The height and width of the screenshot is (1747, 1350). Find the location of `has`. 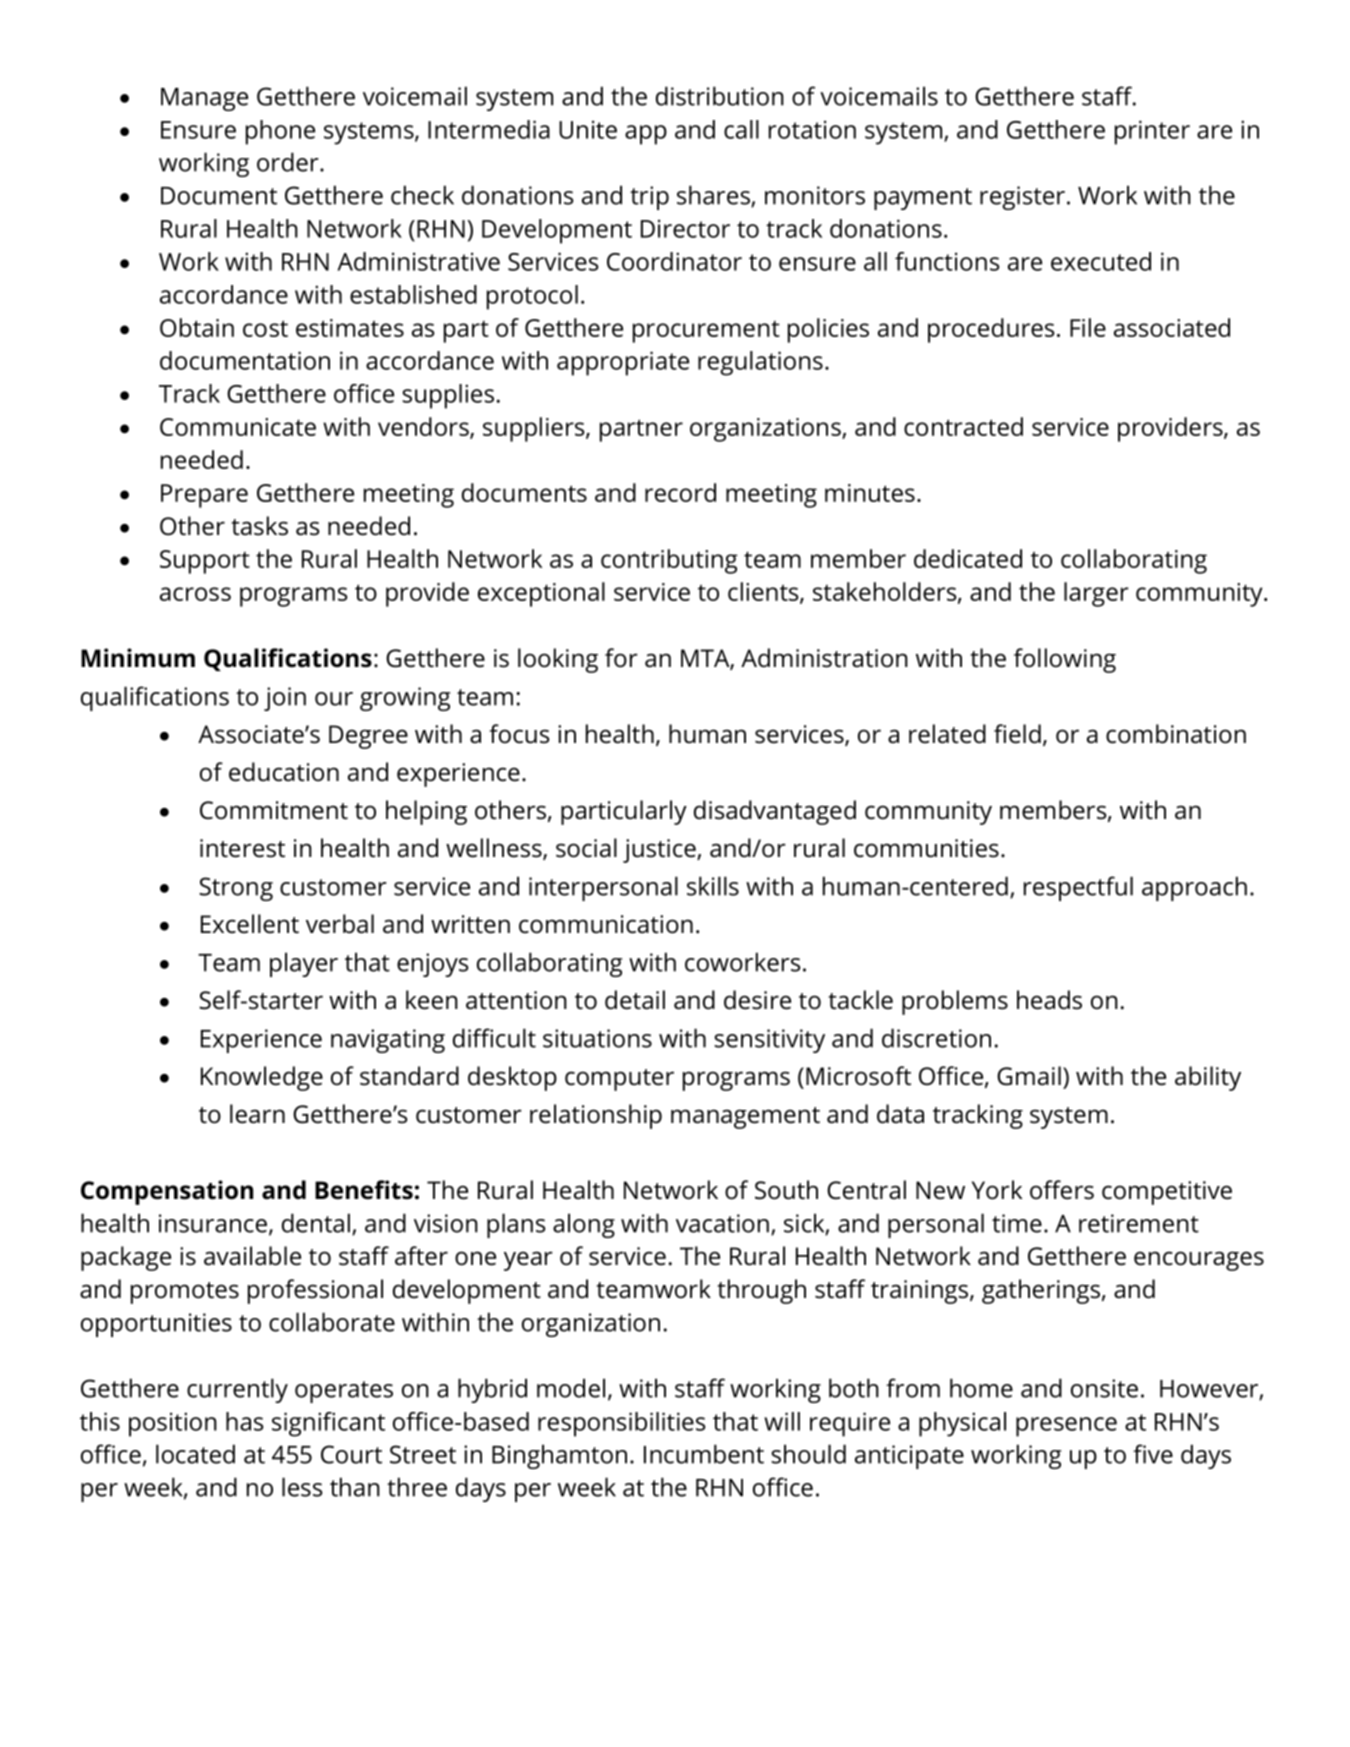

has is located at coordinates (244, 1421).
